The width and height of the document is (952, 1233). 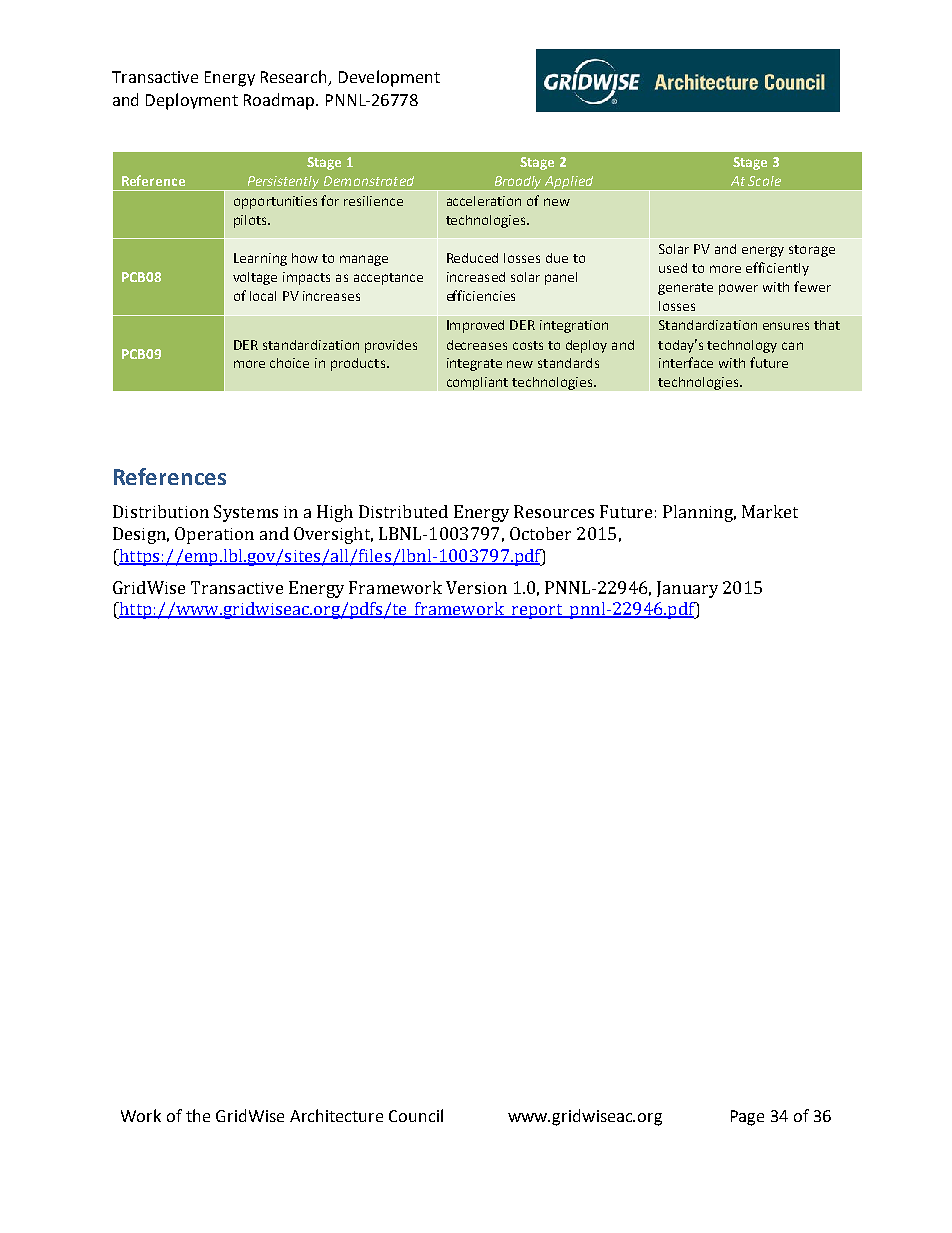 What do you see at coordinates (764, 181) in the document?
I see `Scale` at bounding box center [764, 181].
